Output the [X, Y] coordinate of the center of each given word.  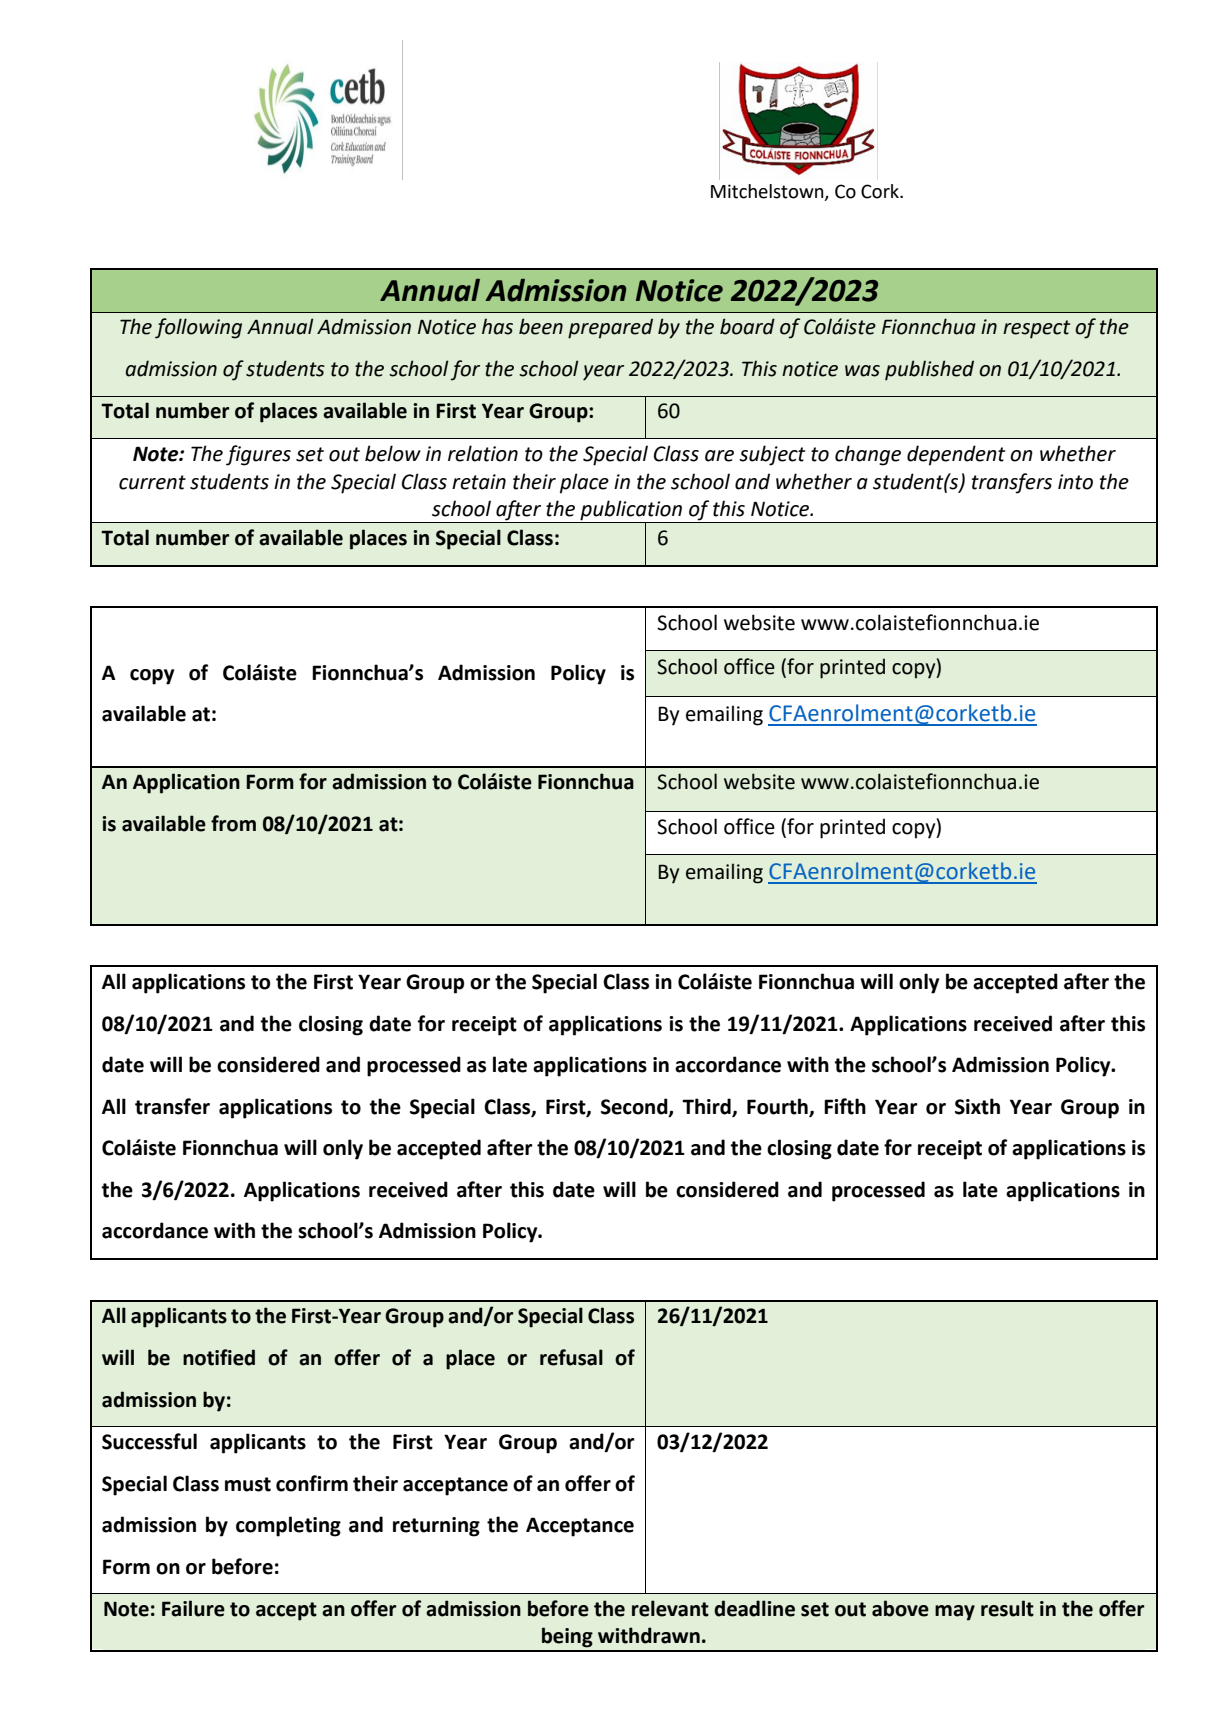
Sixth [977, 1106]
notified [219, 1357]
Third [707, 1107]
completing [288, 1526]
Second [635, 1107]
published [929, 370]
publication [631, 511]
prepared [610, 328]
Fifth [845, 1106]
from [233, 823]
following [198, 328]
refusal [571, 1357]
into [1075, 482]
